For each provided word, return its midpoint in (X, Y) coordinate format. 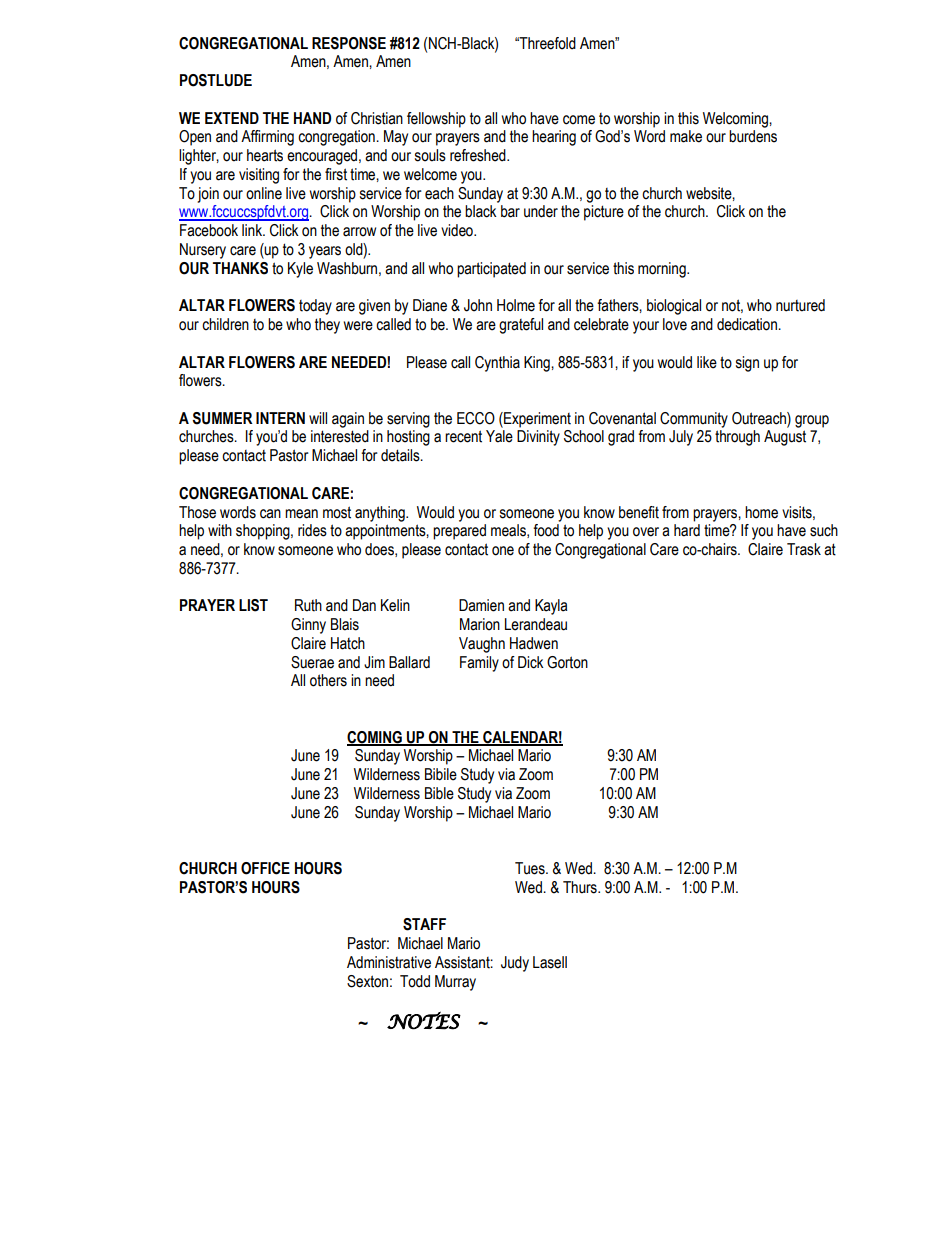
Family (479, 664)
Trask (804, 549)
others (328, 680)
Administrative (389, 962)
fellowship (436, 120)
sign (747, 364)
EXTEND (232, 118)
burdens (753, 136)
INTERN (280, 418)
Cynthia (497, 364)
